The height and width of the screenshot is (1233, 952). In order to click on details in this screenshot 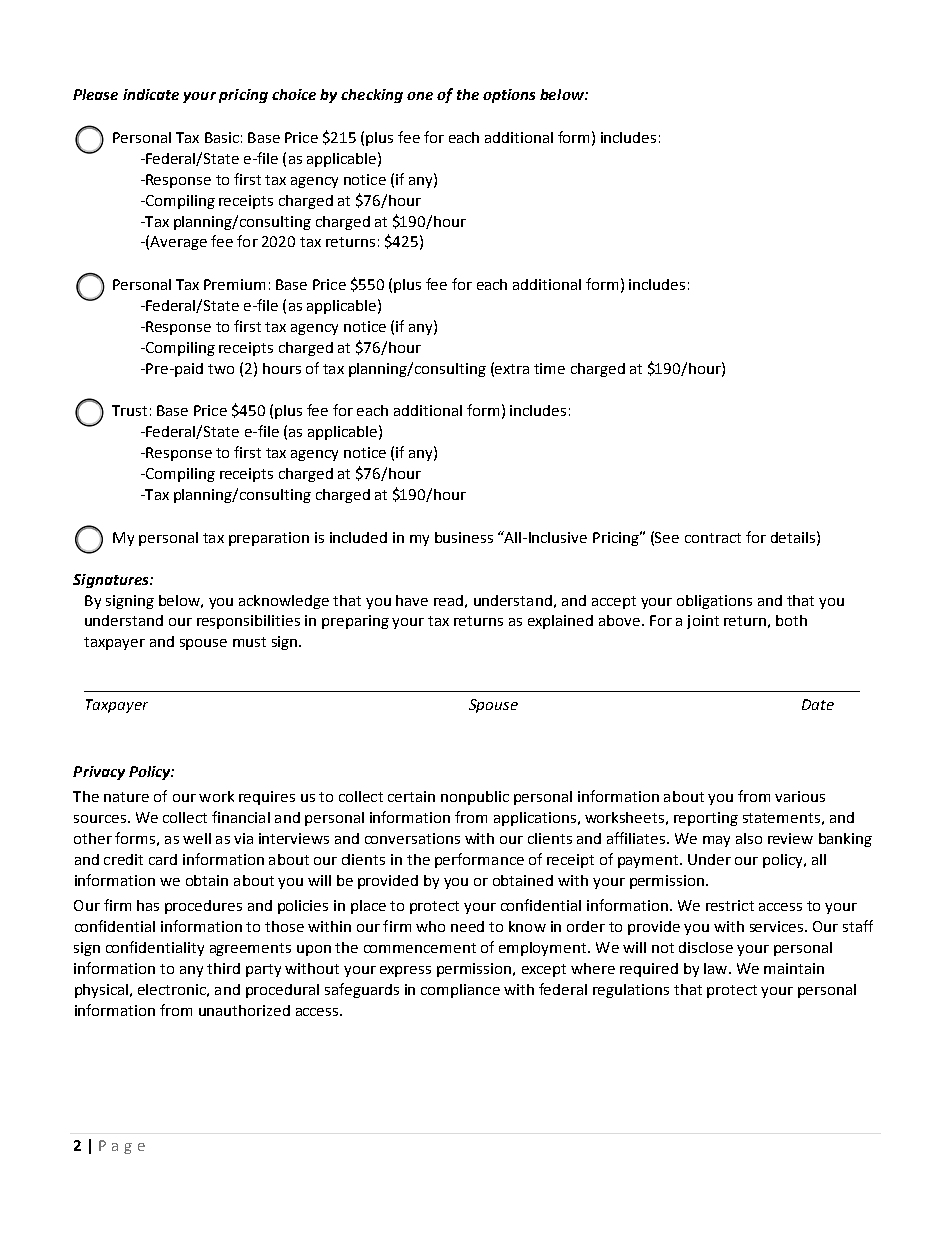, I will do `click(793, 537)`.
